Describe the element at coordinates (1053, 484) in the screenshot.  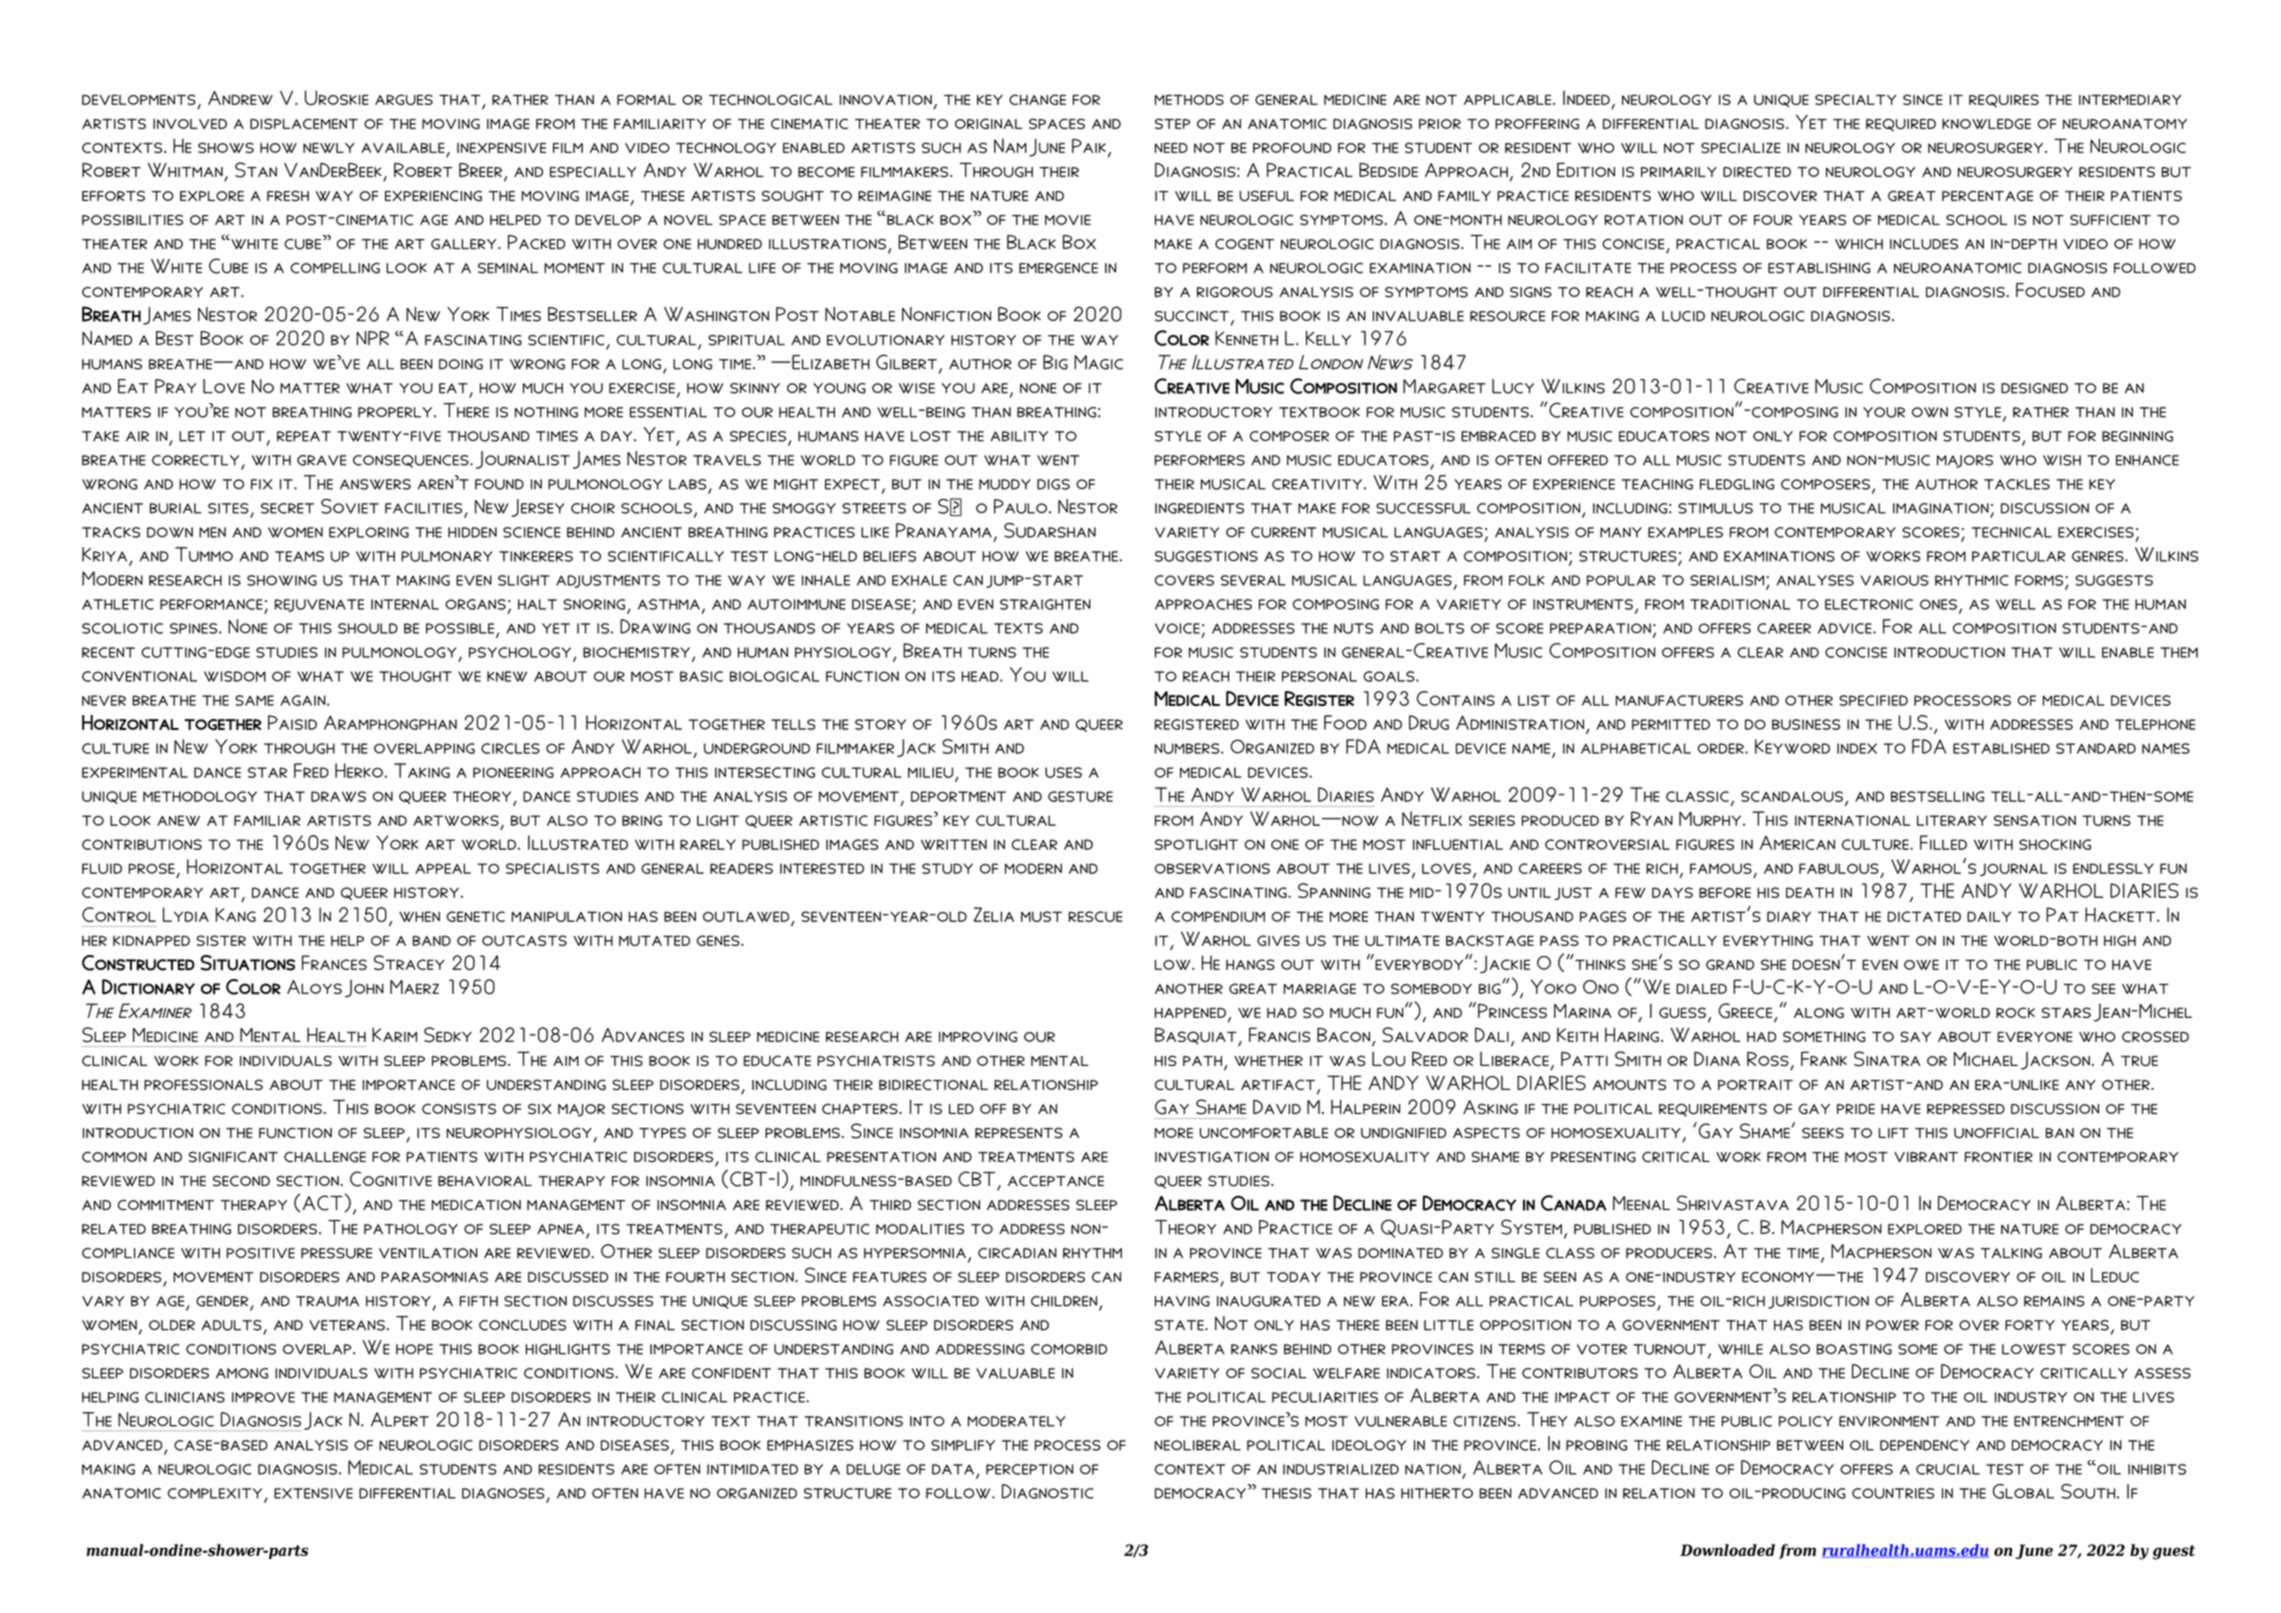
I see `digs` at that location.
